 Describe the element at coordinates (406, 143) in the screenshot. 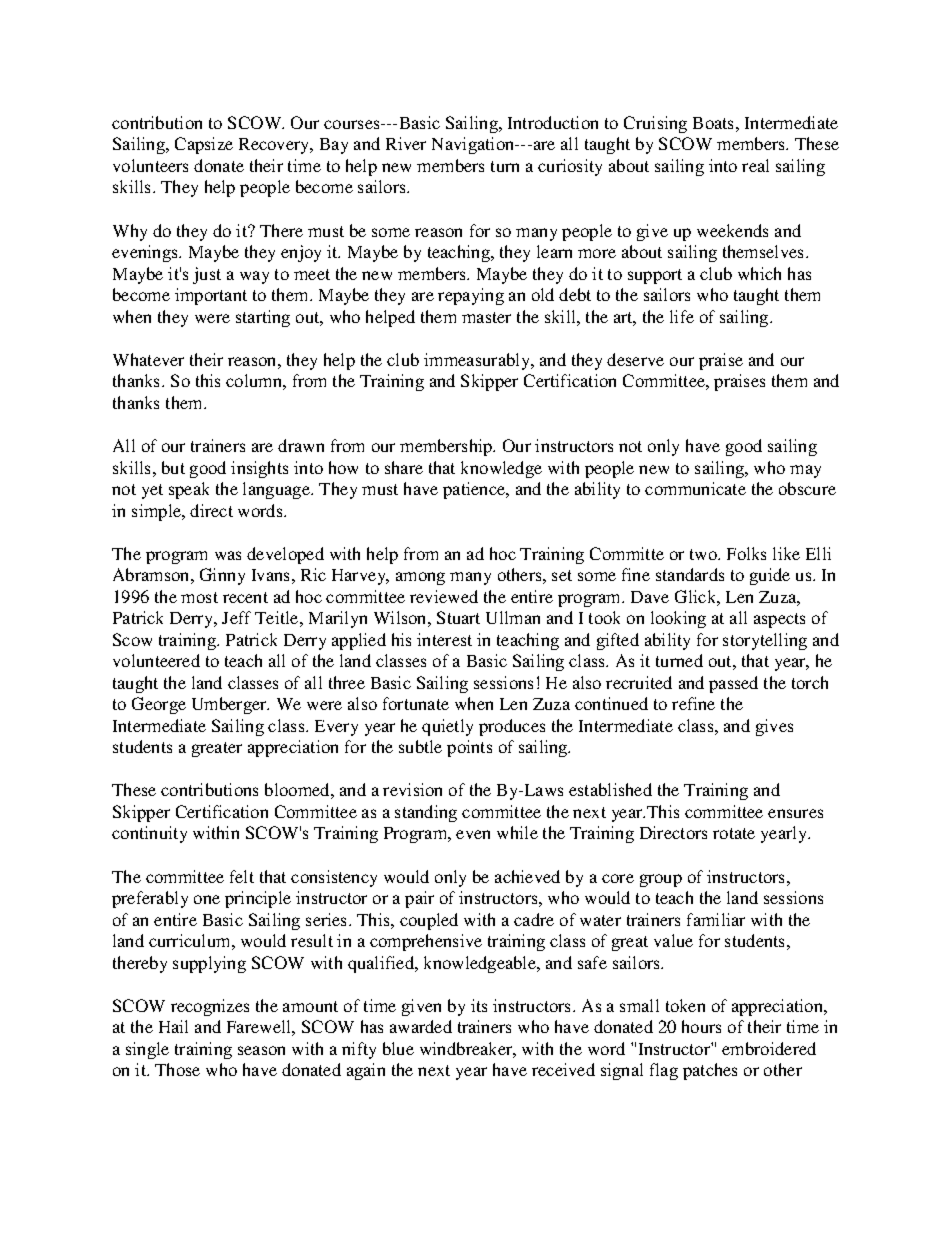

I see `River` at that location.
